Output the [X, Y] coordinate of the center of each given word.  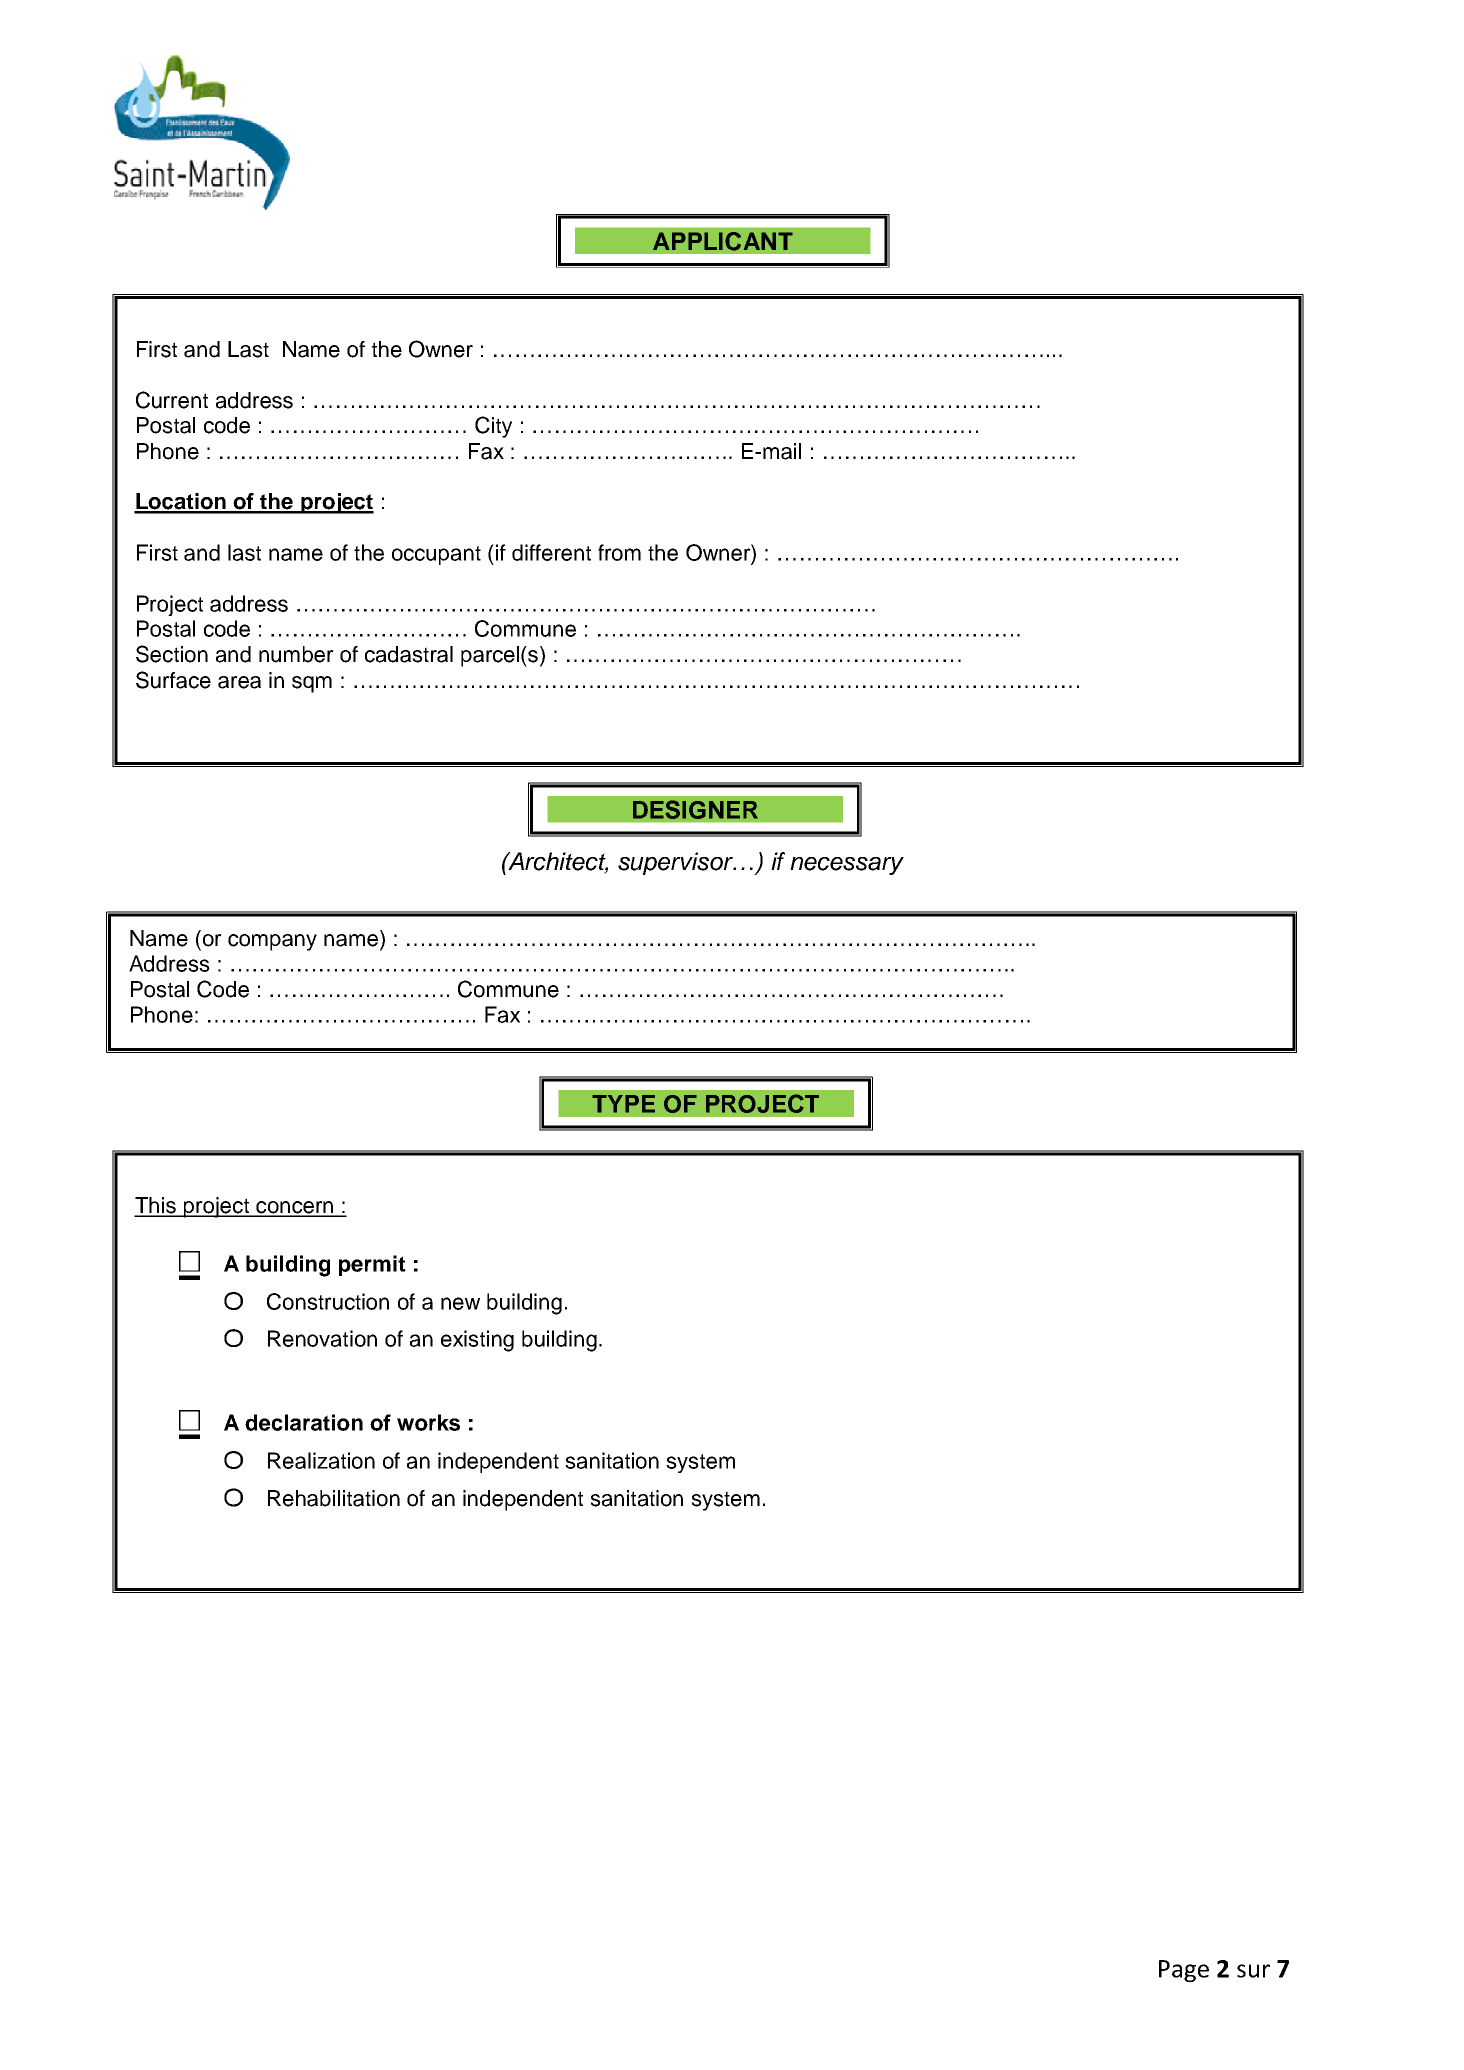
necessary [847, 866]
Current [172, 400]
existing [477, 1341]
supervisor [676, 863]
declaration [304, 1422]
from [619, 552]
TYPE [623, 1104]
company [272, 942]
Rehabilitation [334, 1498]
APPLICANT [723, 241]
